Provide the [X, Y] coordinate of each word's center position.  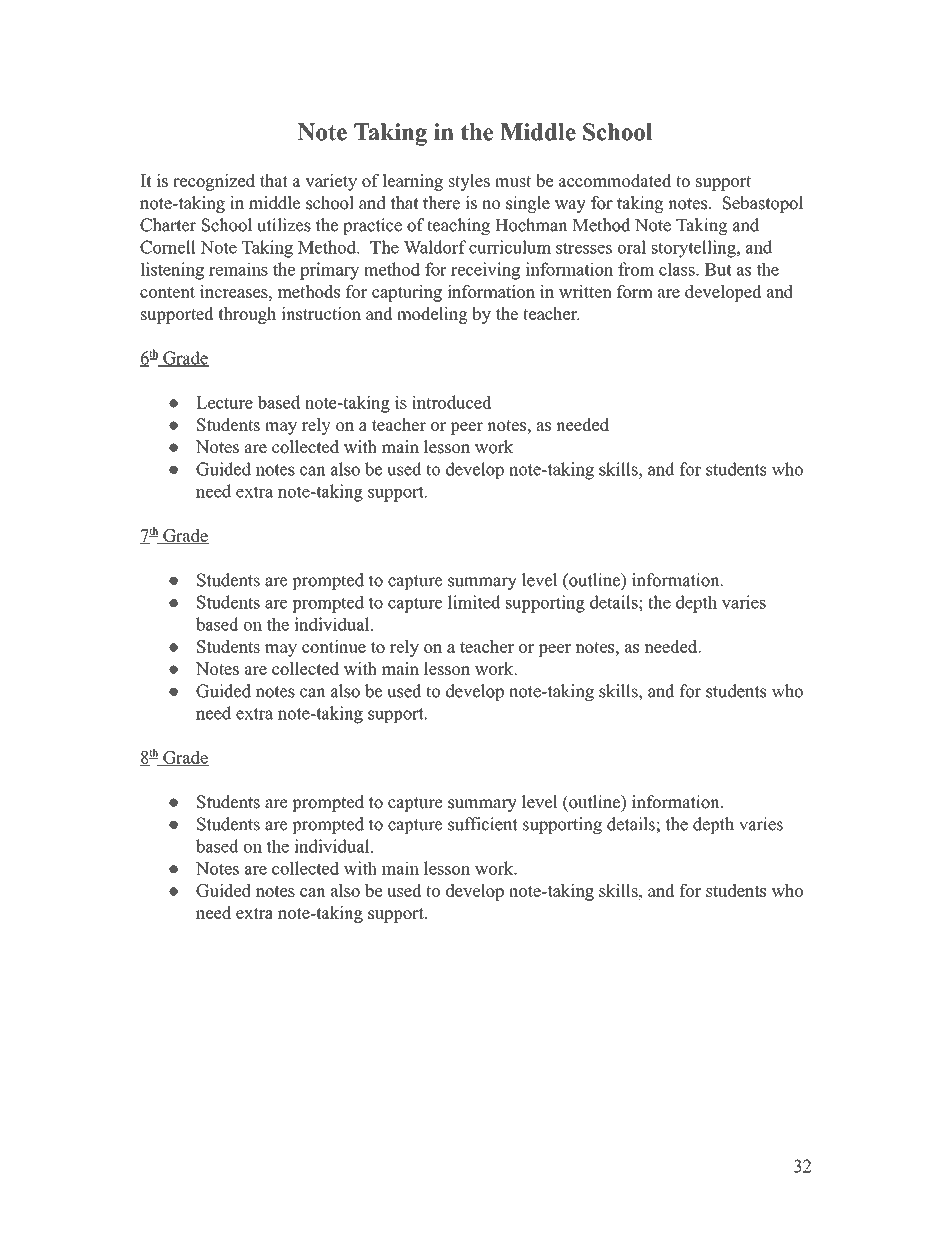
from [636, 269]
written [585, 291]
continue [334, 646]
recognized [214, 182]
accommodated [615, 180]
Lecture [224, 402]
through [247, 315]
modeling [432, 315]
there [441, 203]
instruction [321, 313]
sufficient [483, 824]
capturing [407, 293]
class [678, 269]
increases [235, 291]
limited [474, 602]
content [167, 292]
